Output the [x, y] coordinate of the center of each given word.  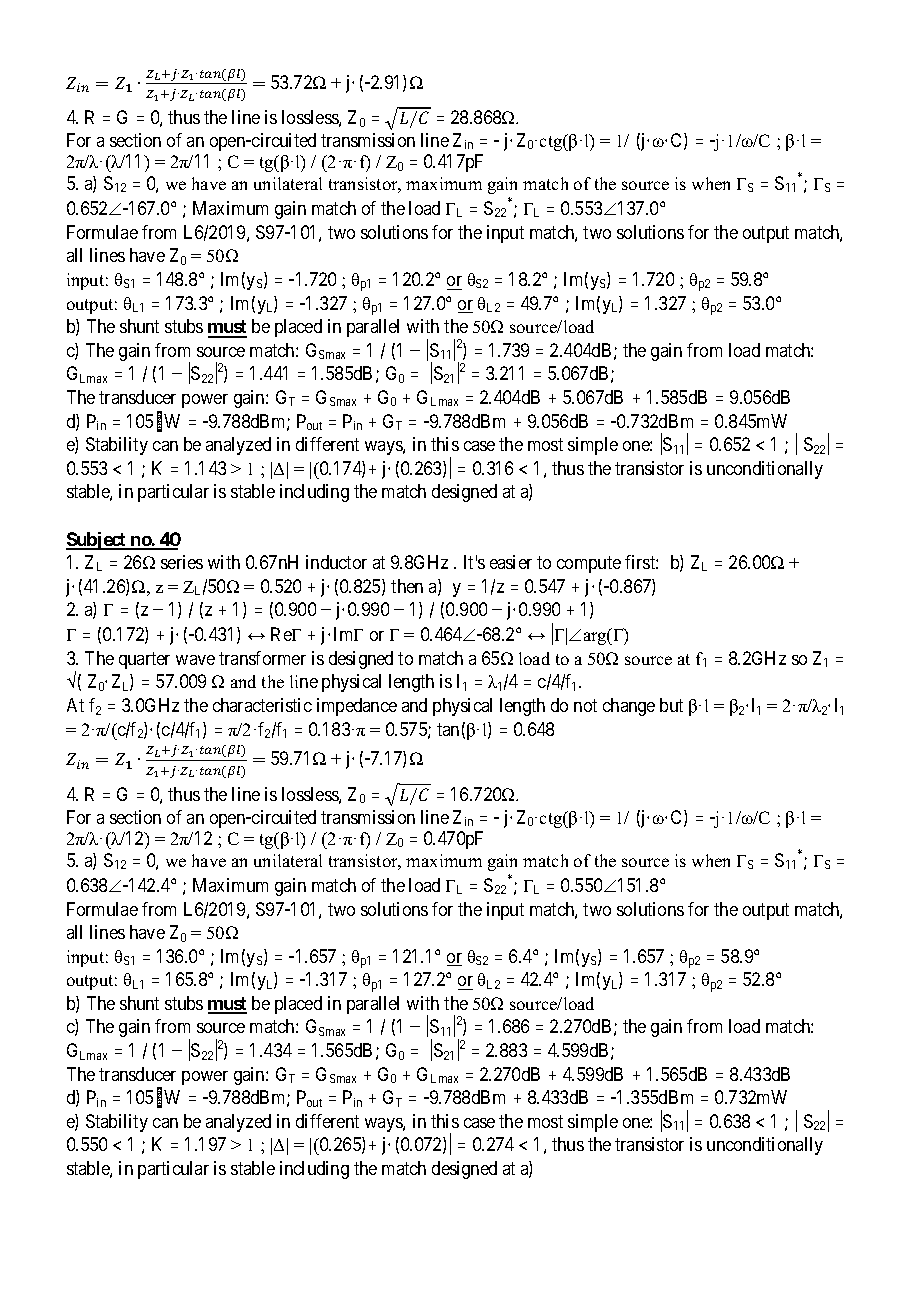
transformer [262, 658]
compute [589, 564]
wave [195, 660]
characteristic [262, 705]
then [407, 586]
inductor [336, 562]
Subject [97, 541]
